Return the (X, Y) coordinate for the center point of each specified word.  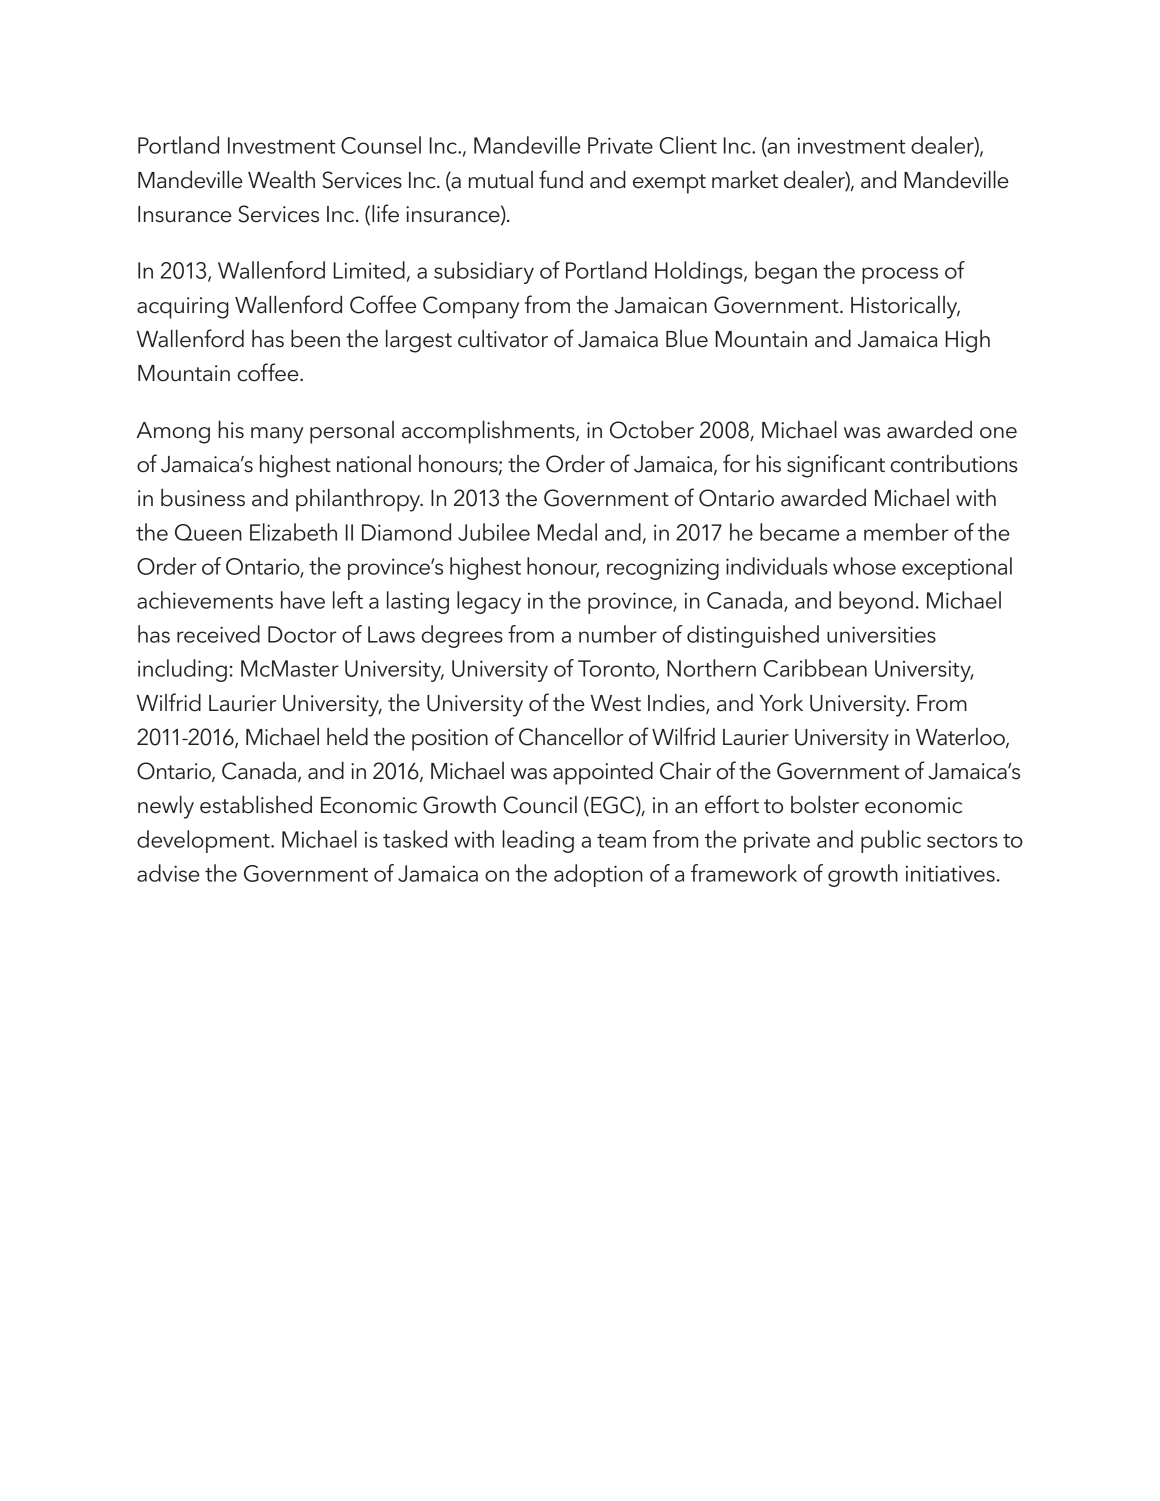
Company (471, 307)
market (745, 180)
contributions (953, 464)
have (303, 600)
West (616, 703)
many (277, 435)
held (347, 737)
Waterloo (961, 738)
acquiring (183, 308)
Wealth (281, 180)
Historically (905, 307)
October (652, 430)
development (204, 841)
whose (864, 566)
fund (561, 179)
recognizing (663, 569)
